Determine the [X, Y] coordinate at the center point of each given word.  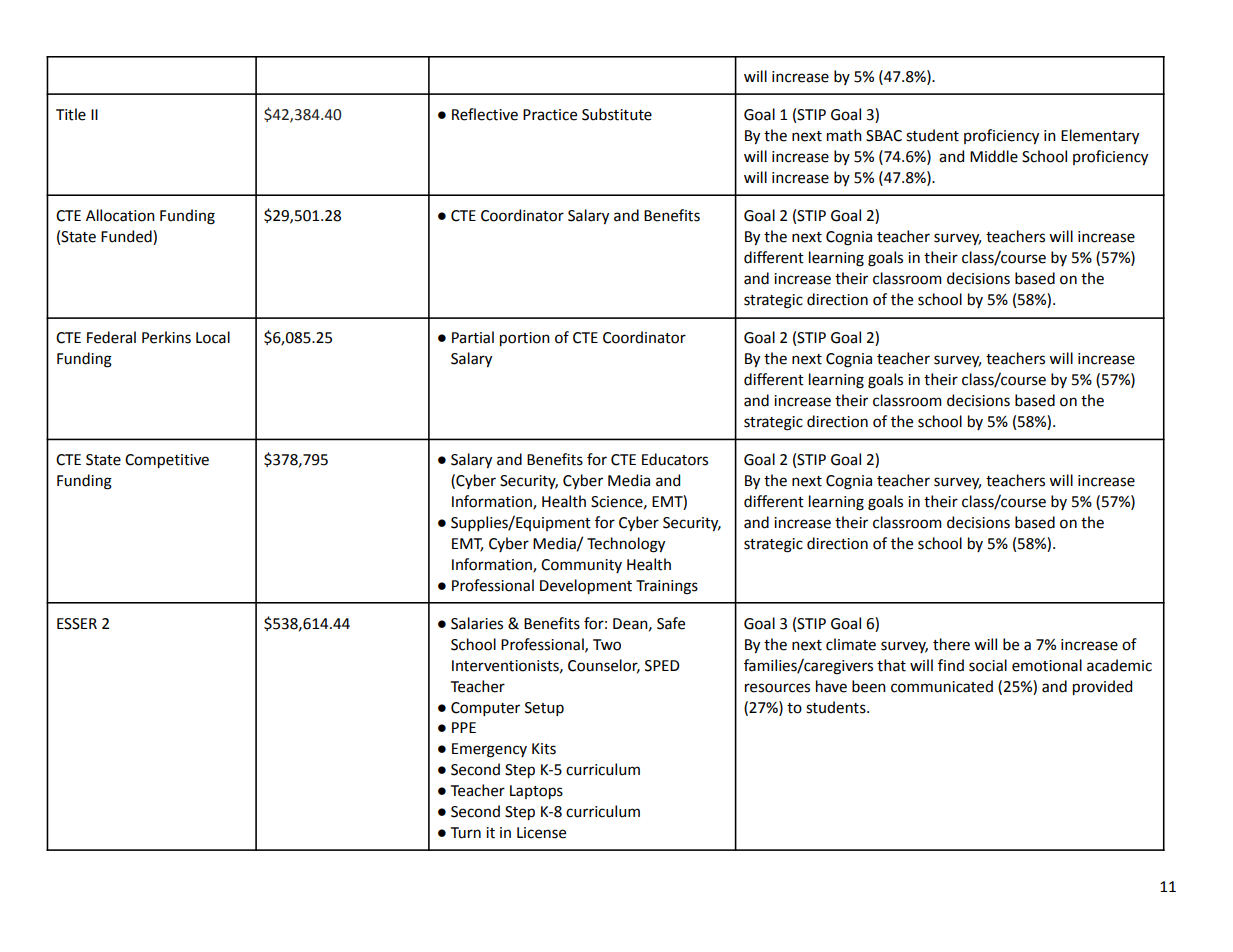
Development [586, 586]
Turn [466, 833]
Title [71, 114]
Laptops [536, 792]
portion [525, 339]
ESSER [77, 624]
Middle [994, 156]
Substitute [617, 114]
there [951, 644]
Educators [675, 459]
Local [213, 337]
